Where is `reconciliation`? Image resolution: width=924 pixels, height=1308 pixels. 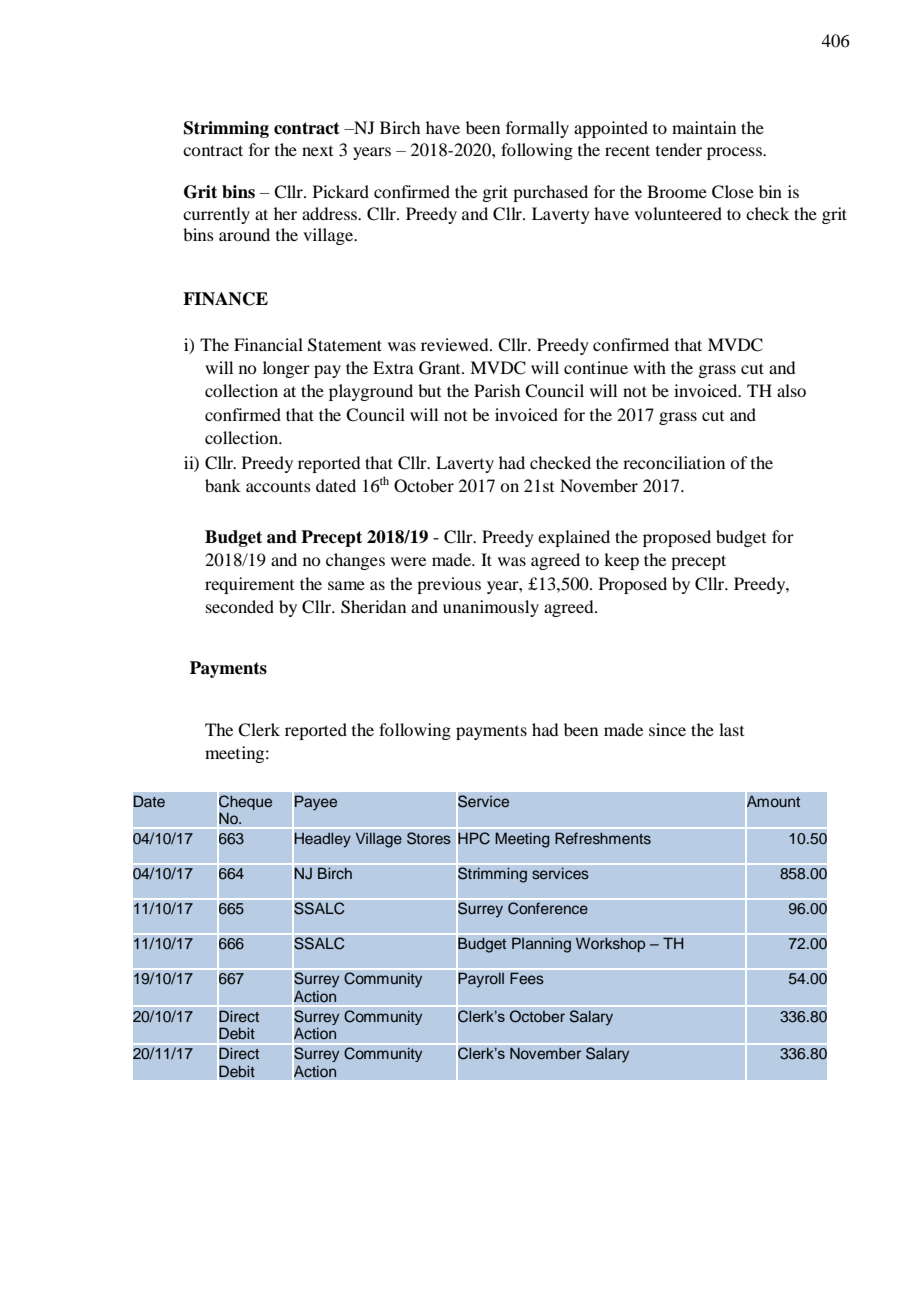
reconciliation is located at coordinates (674, 462).
